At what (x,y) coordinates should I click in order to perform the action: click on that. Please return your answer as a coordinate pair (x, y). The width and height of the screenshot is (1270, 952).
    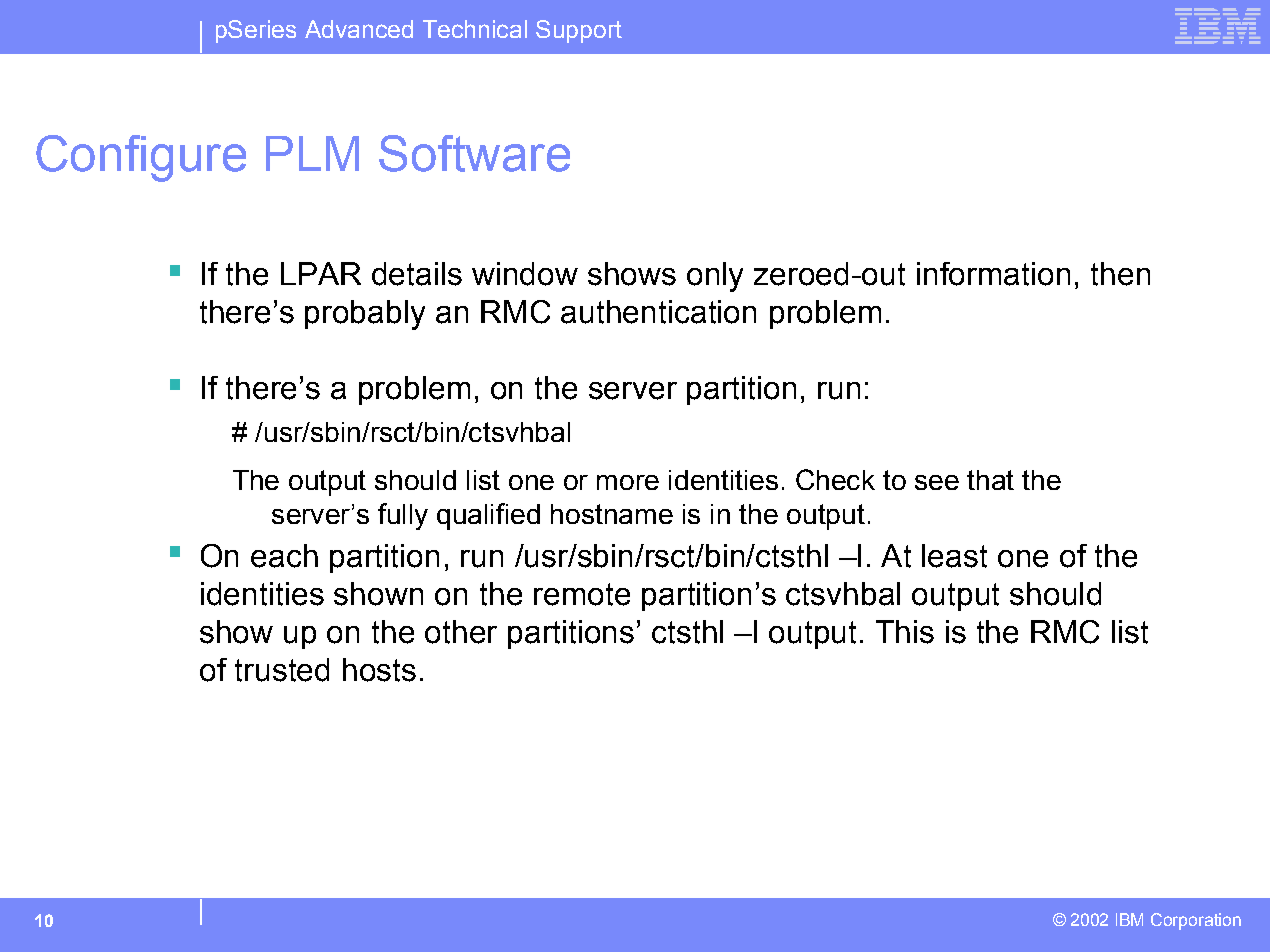
    Looking at the image, I should click on (990, 480).
